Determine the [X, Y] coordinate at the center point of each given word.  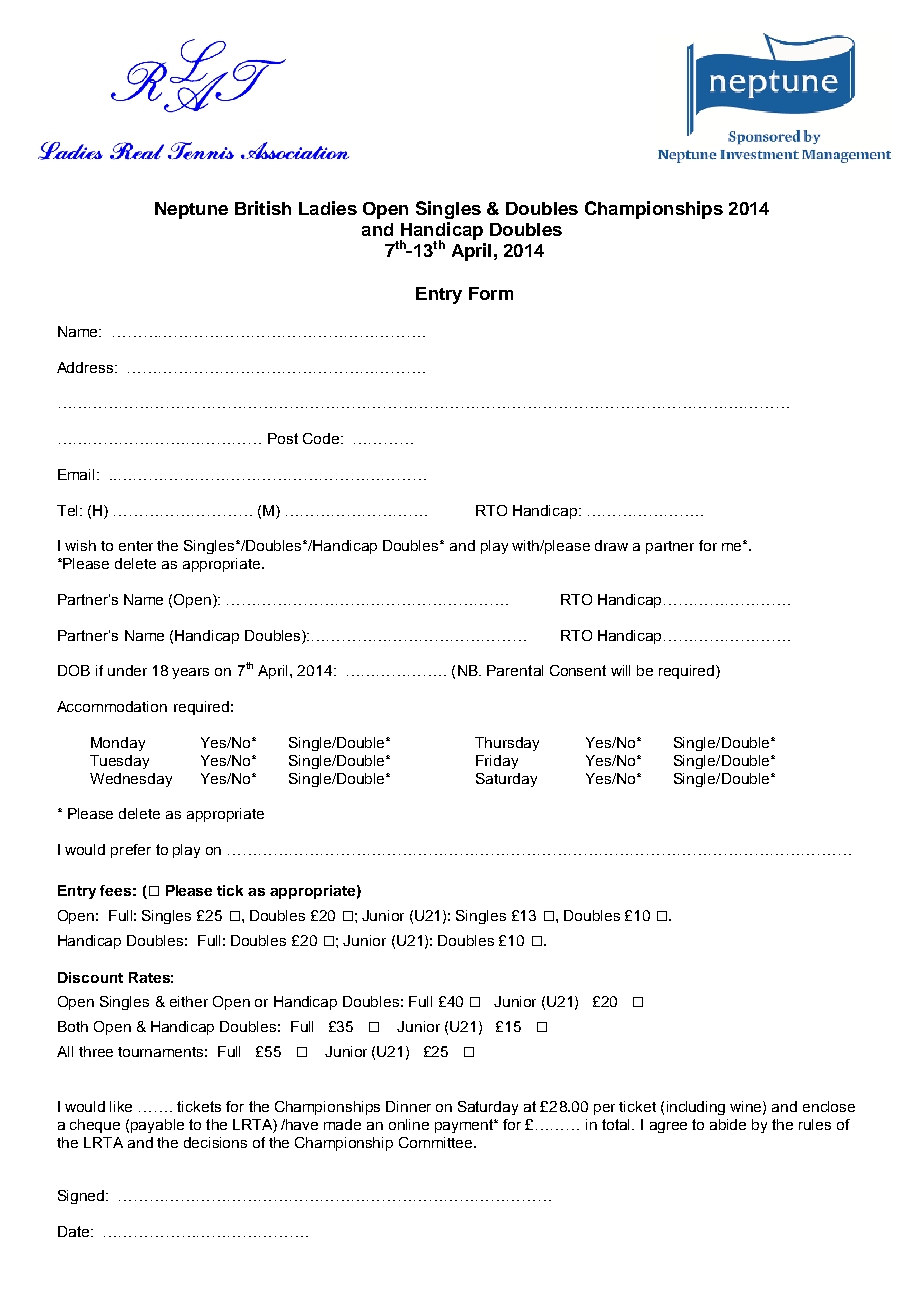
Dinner [408, 1106]
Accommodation [112, 706]
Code [322, 438]
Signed [82, 1197]
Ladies [328, 208]
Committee [437, 1142]
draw [611, 545]
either [189, 1001]
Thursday [507, 744]
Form [491, 293]
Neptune [191, 210]
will [620, 670]
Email [76, 474]
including [696, 1108]
